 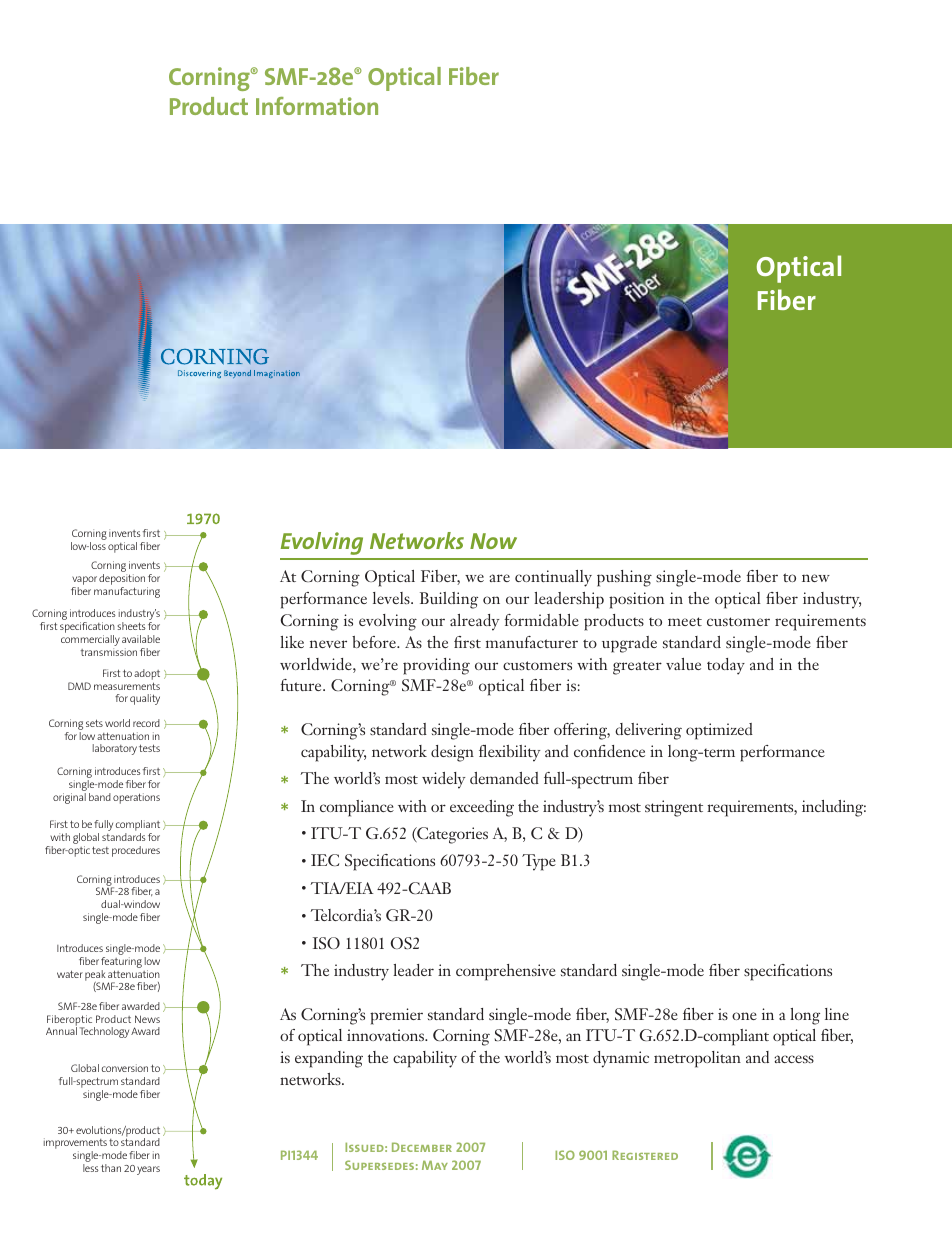 What do you see at coordinates (645, 1155) in the page?
I see `Registered` at bounding box center [645, 1155].
